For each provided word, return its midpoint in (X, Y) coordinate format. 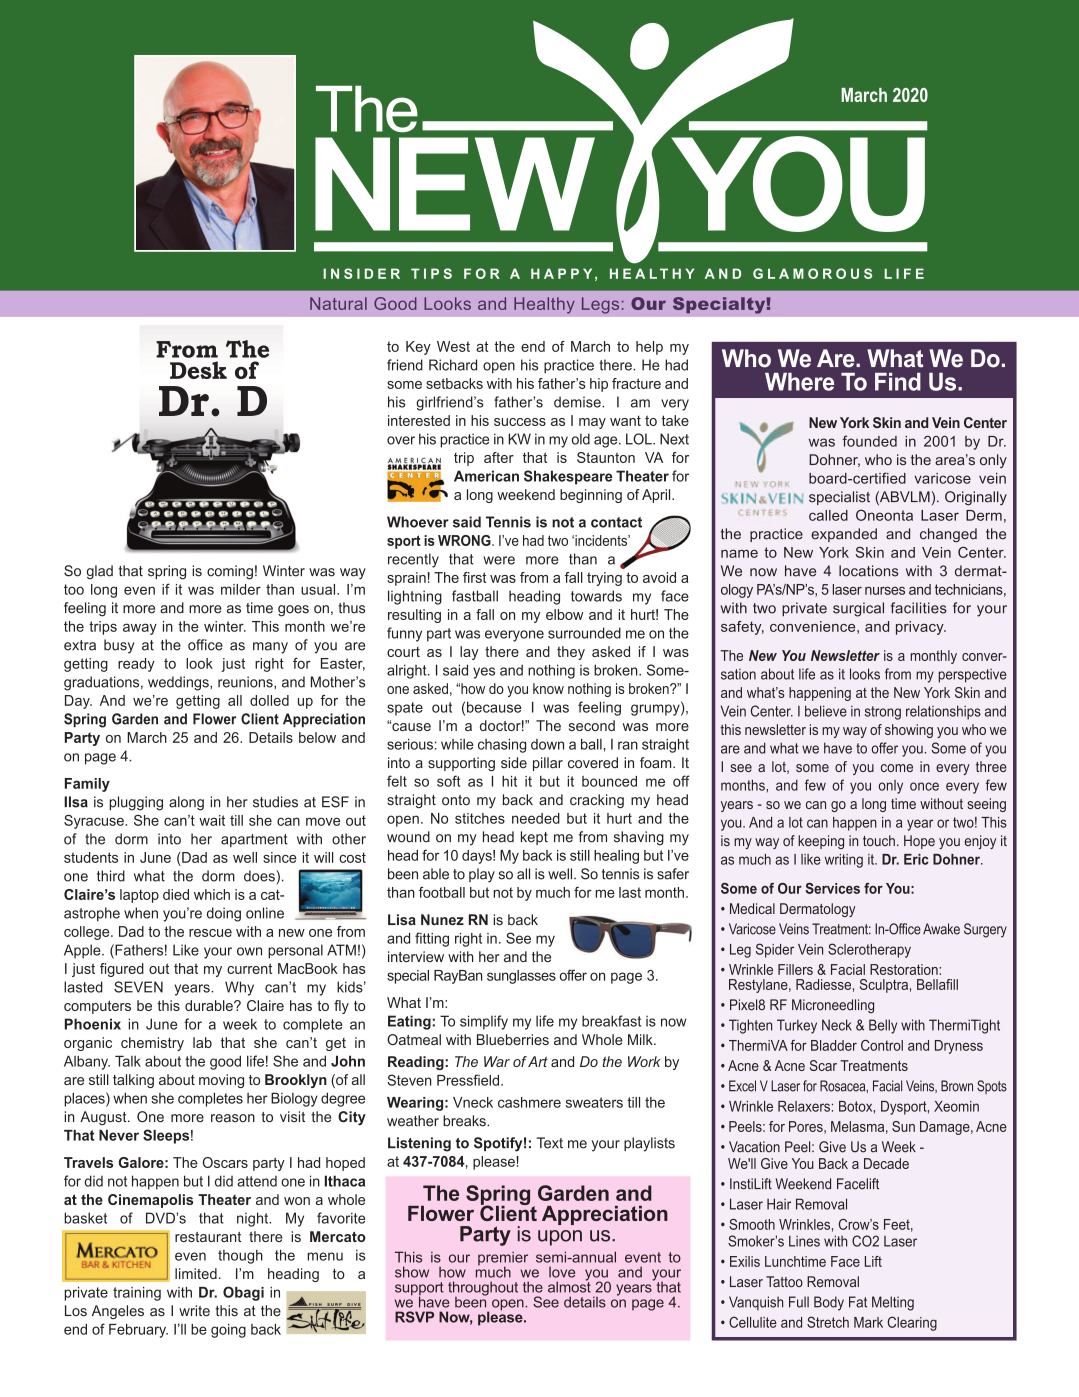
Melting (893, 1303)
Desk (198, 370)
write (194, 1311)
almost (569, 1286)
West (453, 346)
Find (898, 382)
